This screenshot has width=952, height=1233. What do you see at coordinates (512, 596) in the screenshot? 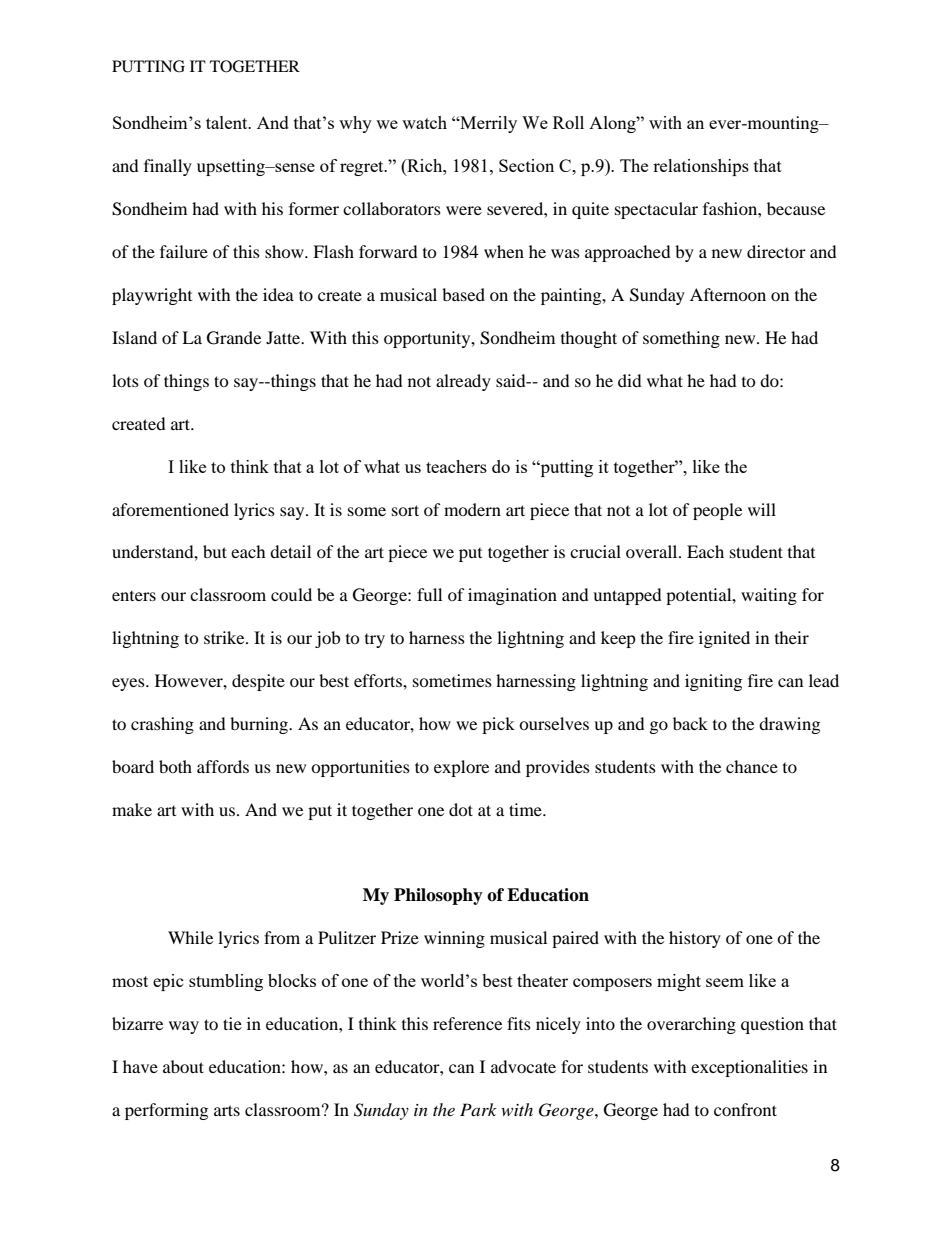
I see `imagination` at bounding box center [512, 596].
